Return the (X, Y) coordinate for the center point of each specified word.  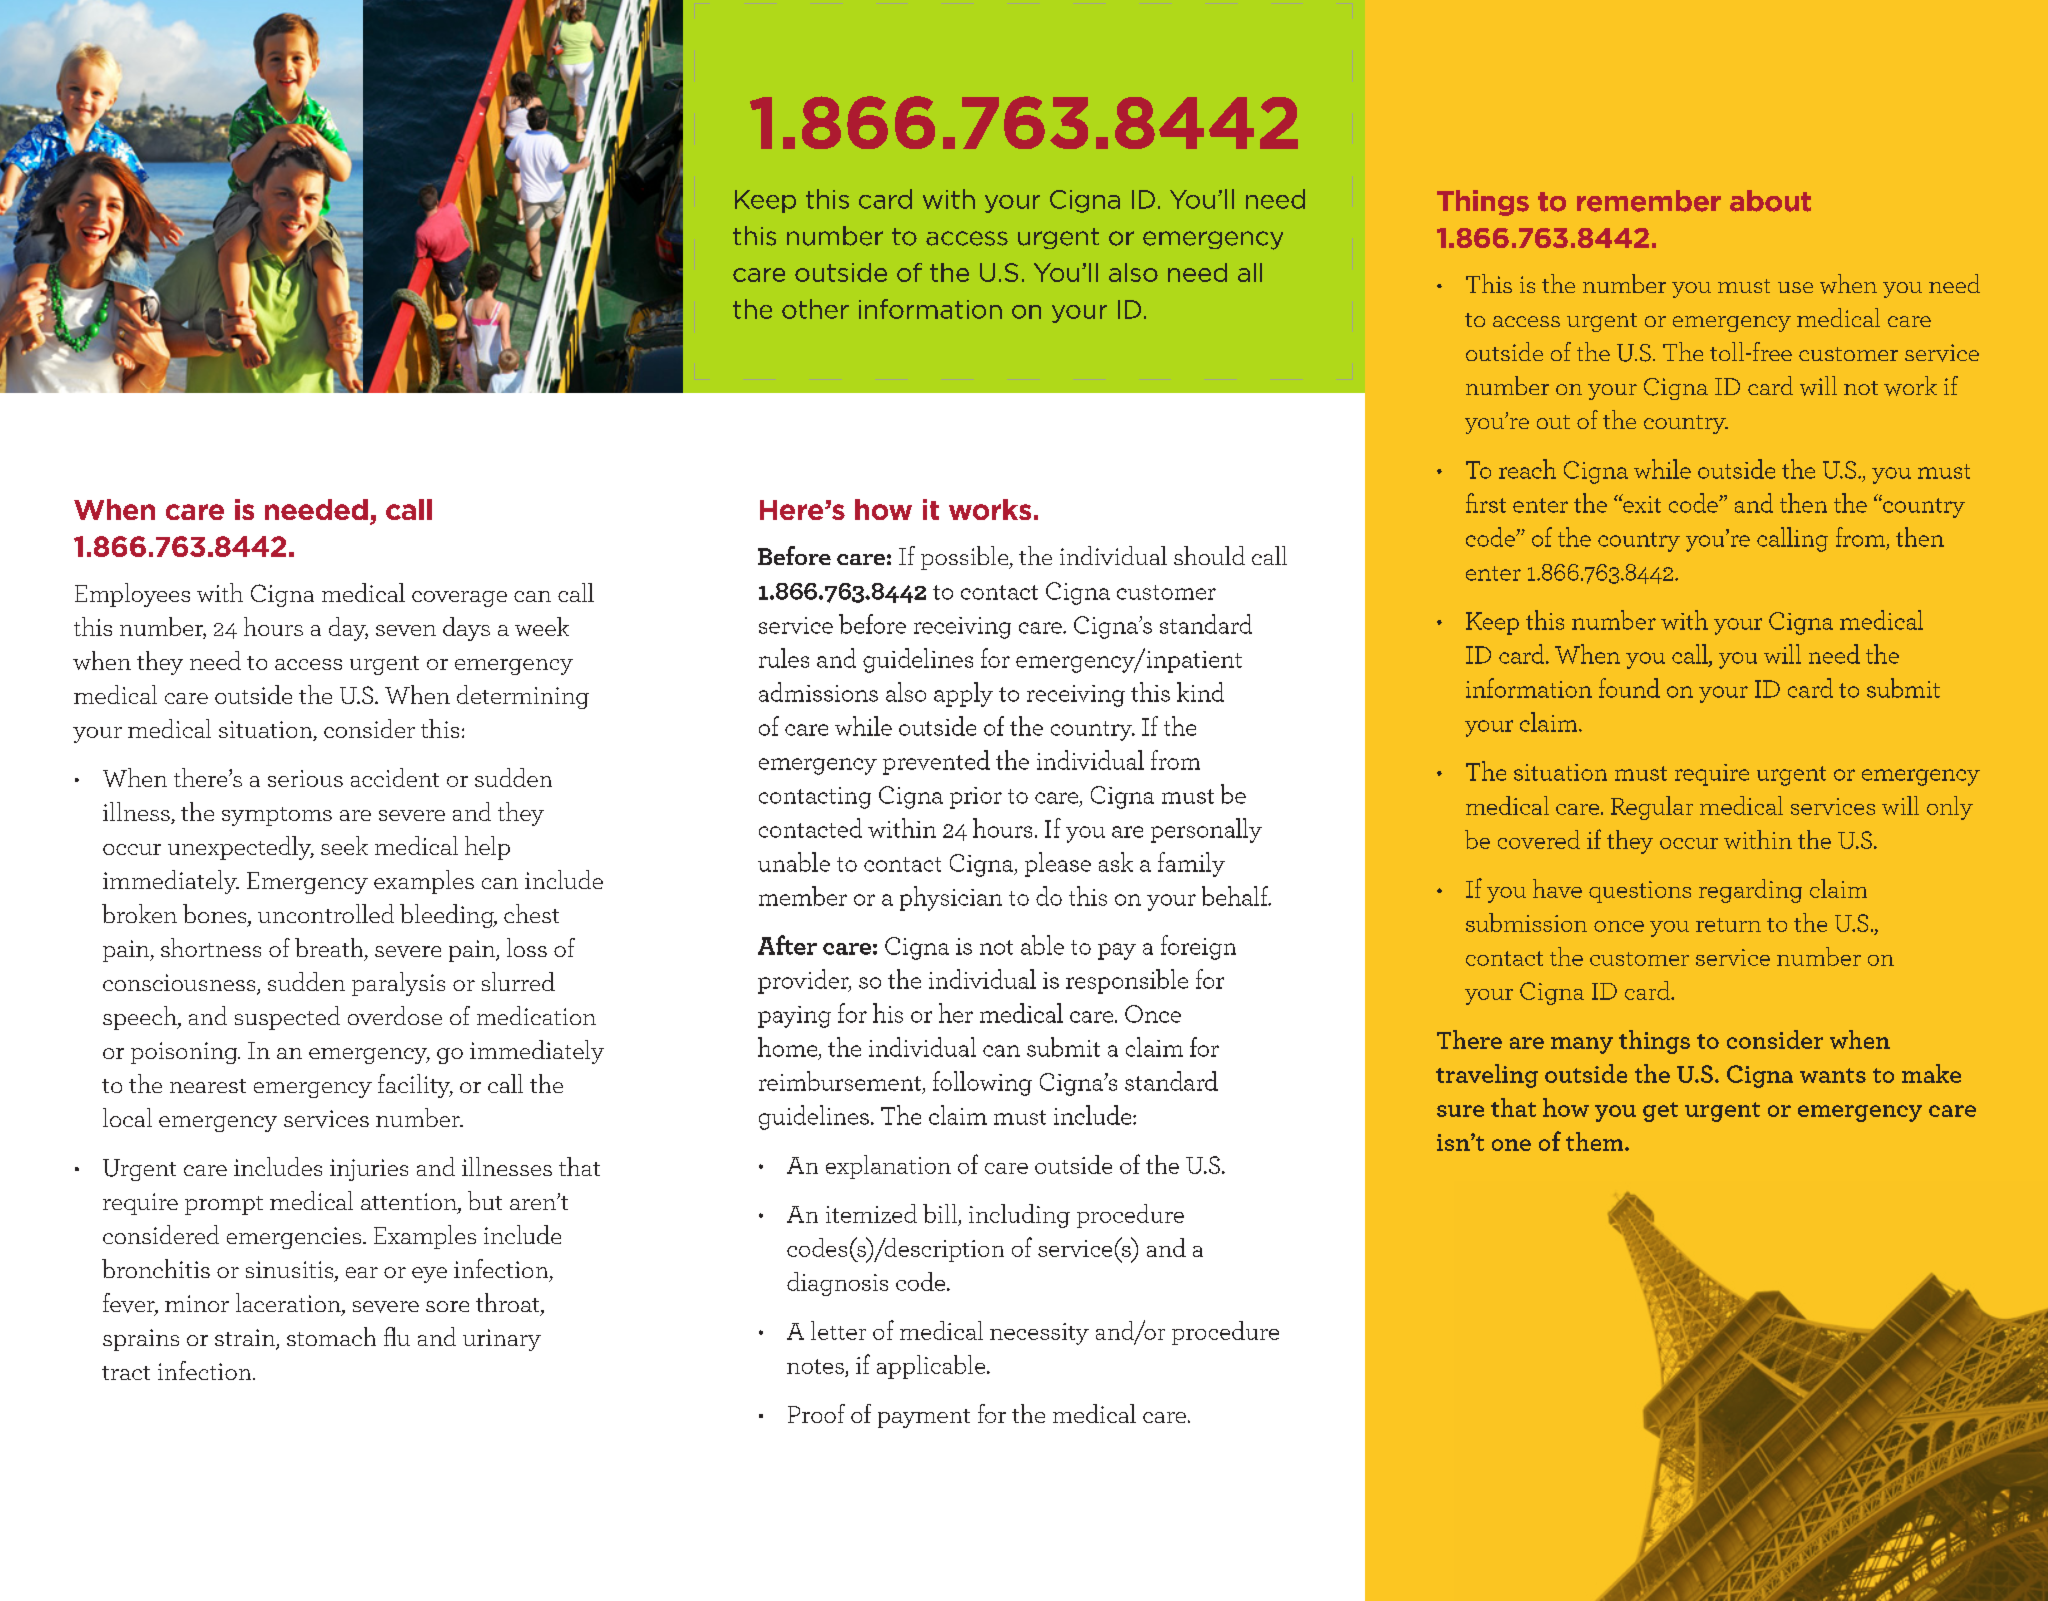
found (1629, 688)
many (1582, 1045)
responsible (1127, 981)
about (1770, 201)
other (815, 309)
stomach (331, 1336)
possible (966, 558)
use (1795, 287)
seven (406, 630)
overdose (395, 1015)
